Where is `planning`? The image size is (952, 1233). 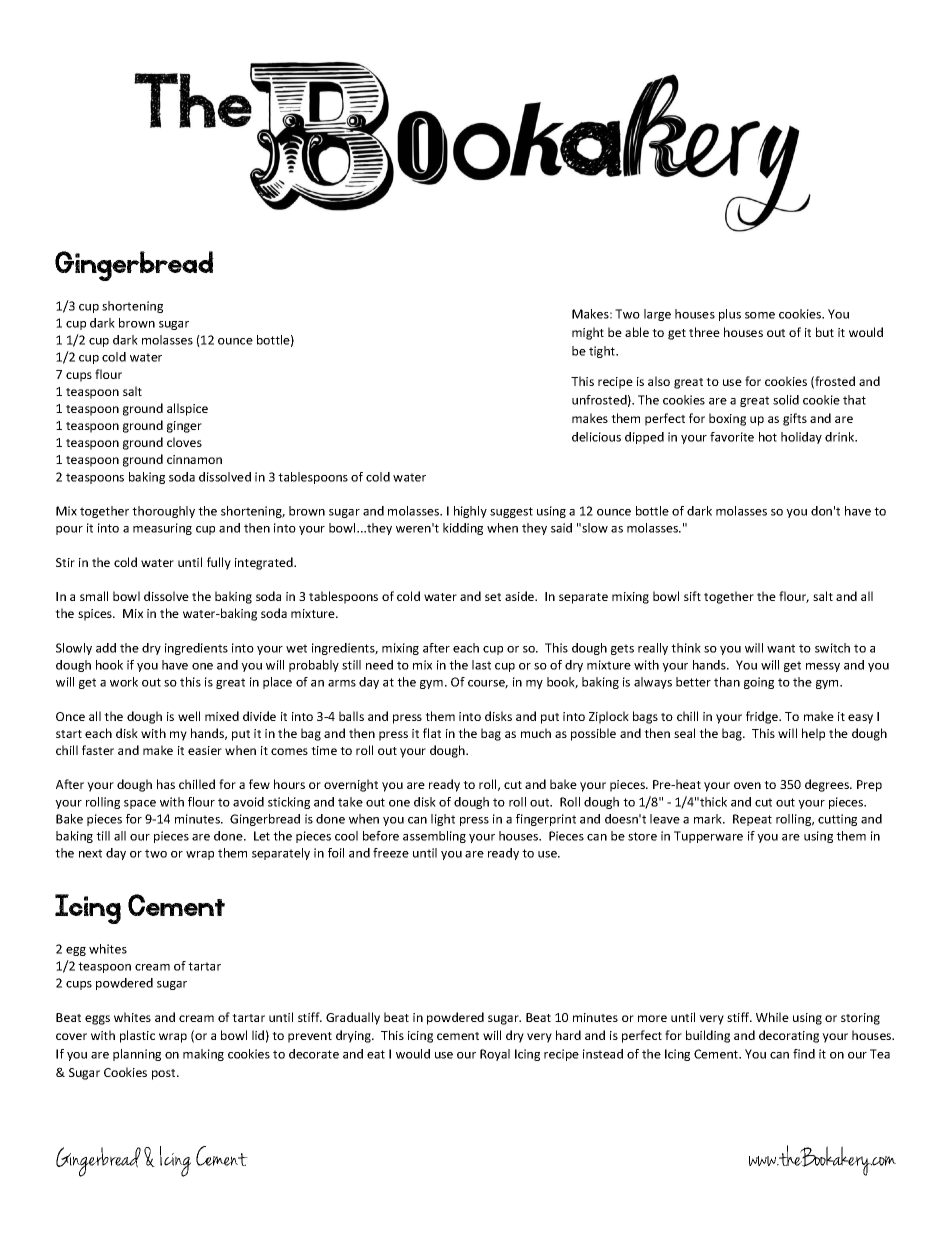 planning is located at coordinates (137, 1055).
